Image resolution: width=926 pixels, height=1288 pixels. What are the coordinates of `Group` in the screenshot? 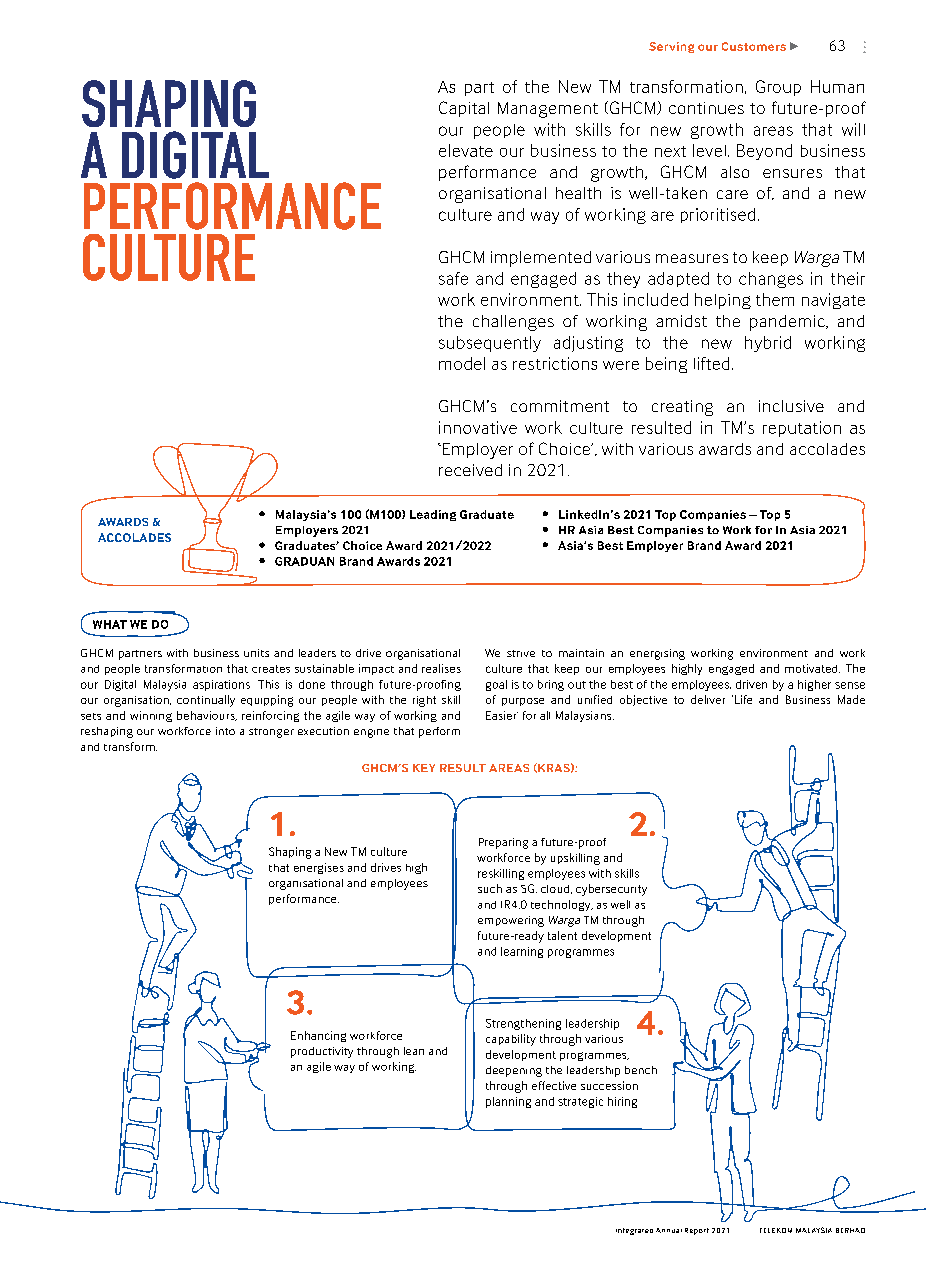 It's located at (778, 88).
